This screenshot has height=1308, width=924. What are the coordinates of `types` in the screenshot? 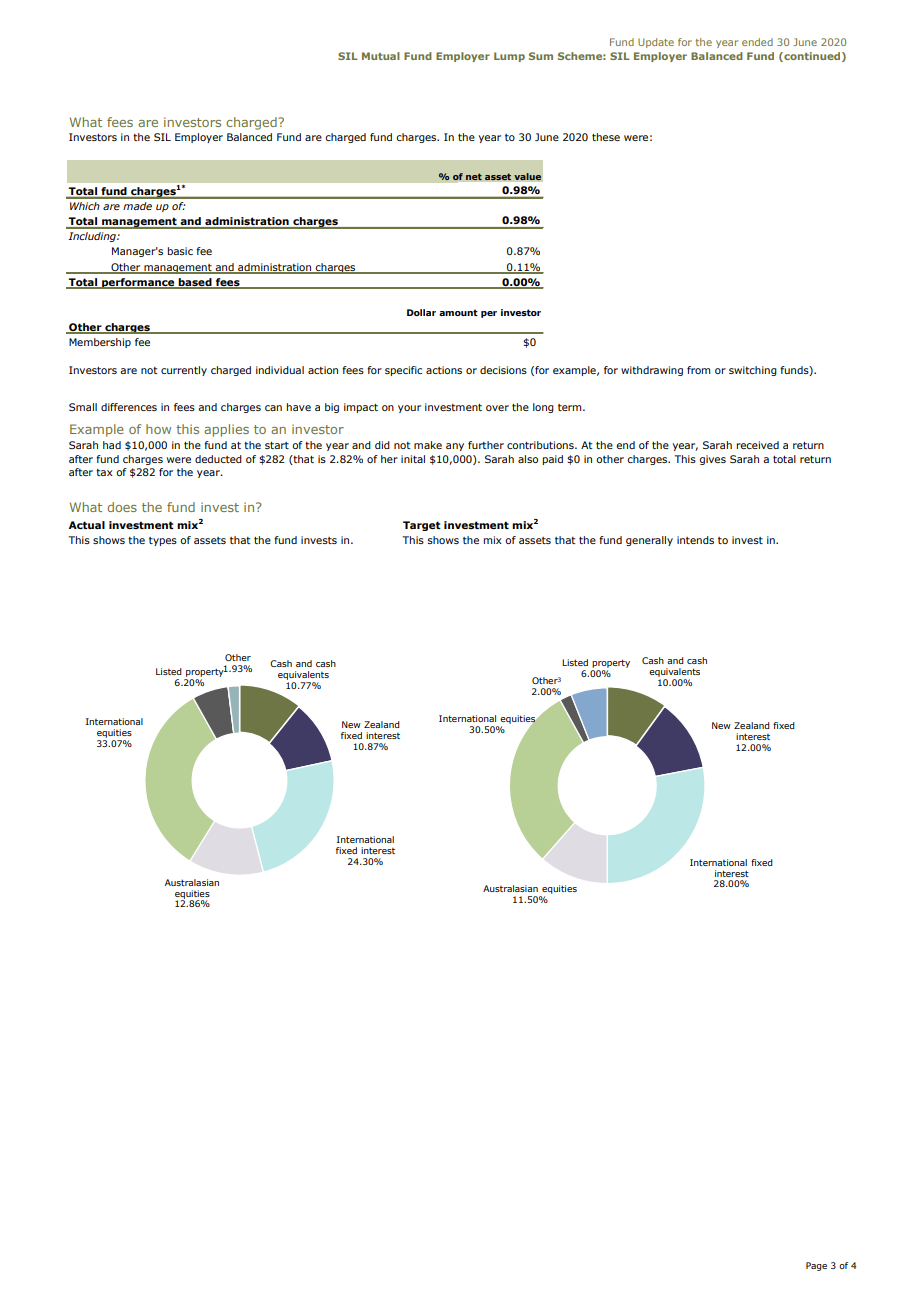 It's located at (163, 541).
